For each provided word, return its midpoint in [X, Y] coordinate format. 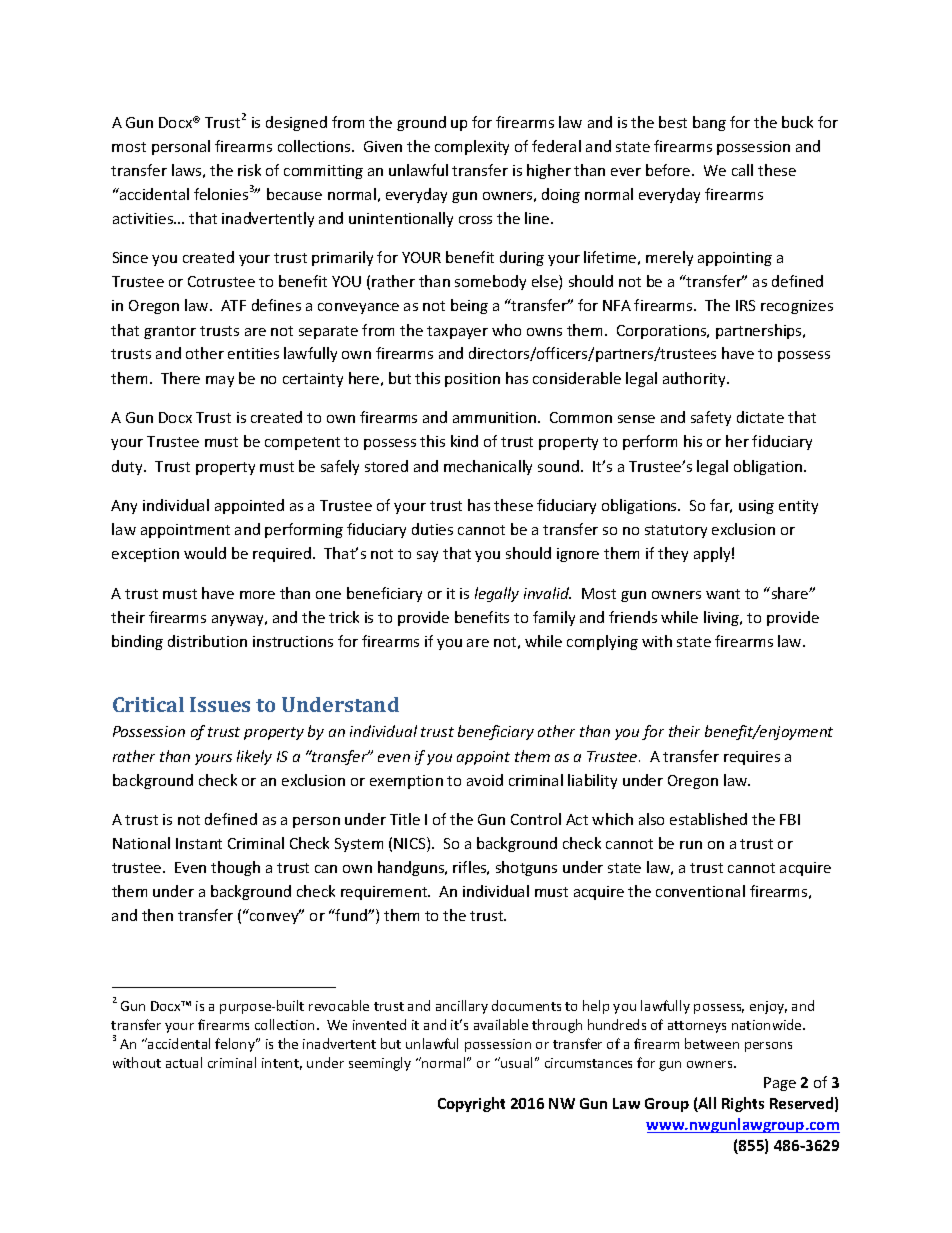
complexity [472, 147]
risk [249, 170]
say [427, 556]
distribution [207, 641]
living [723, 618]
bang [709, 123]
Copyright [471, 1104]
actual [184, 1062]
